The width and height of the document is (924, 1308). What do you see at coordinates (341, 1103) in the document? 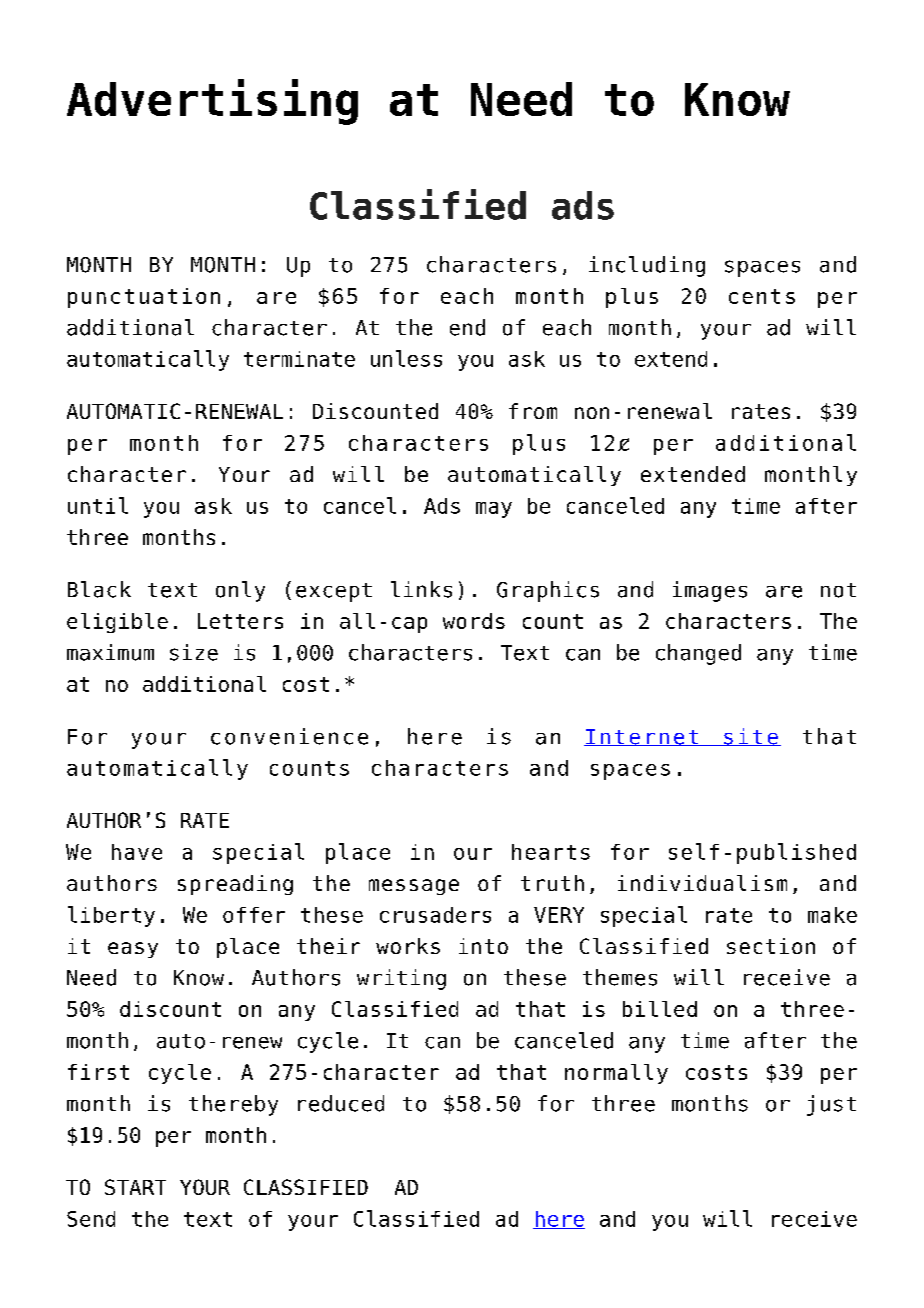
I see `reduced` at bounding box center [341, 1103].
